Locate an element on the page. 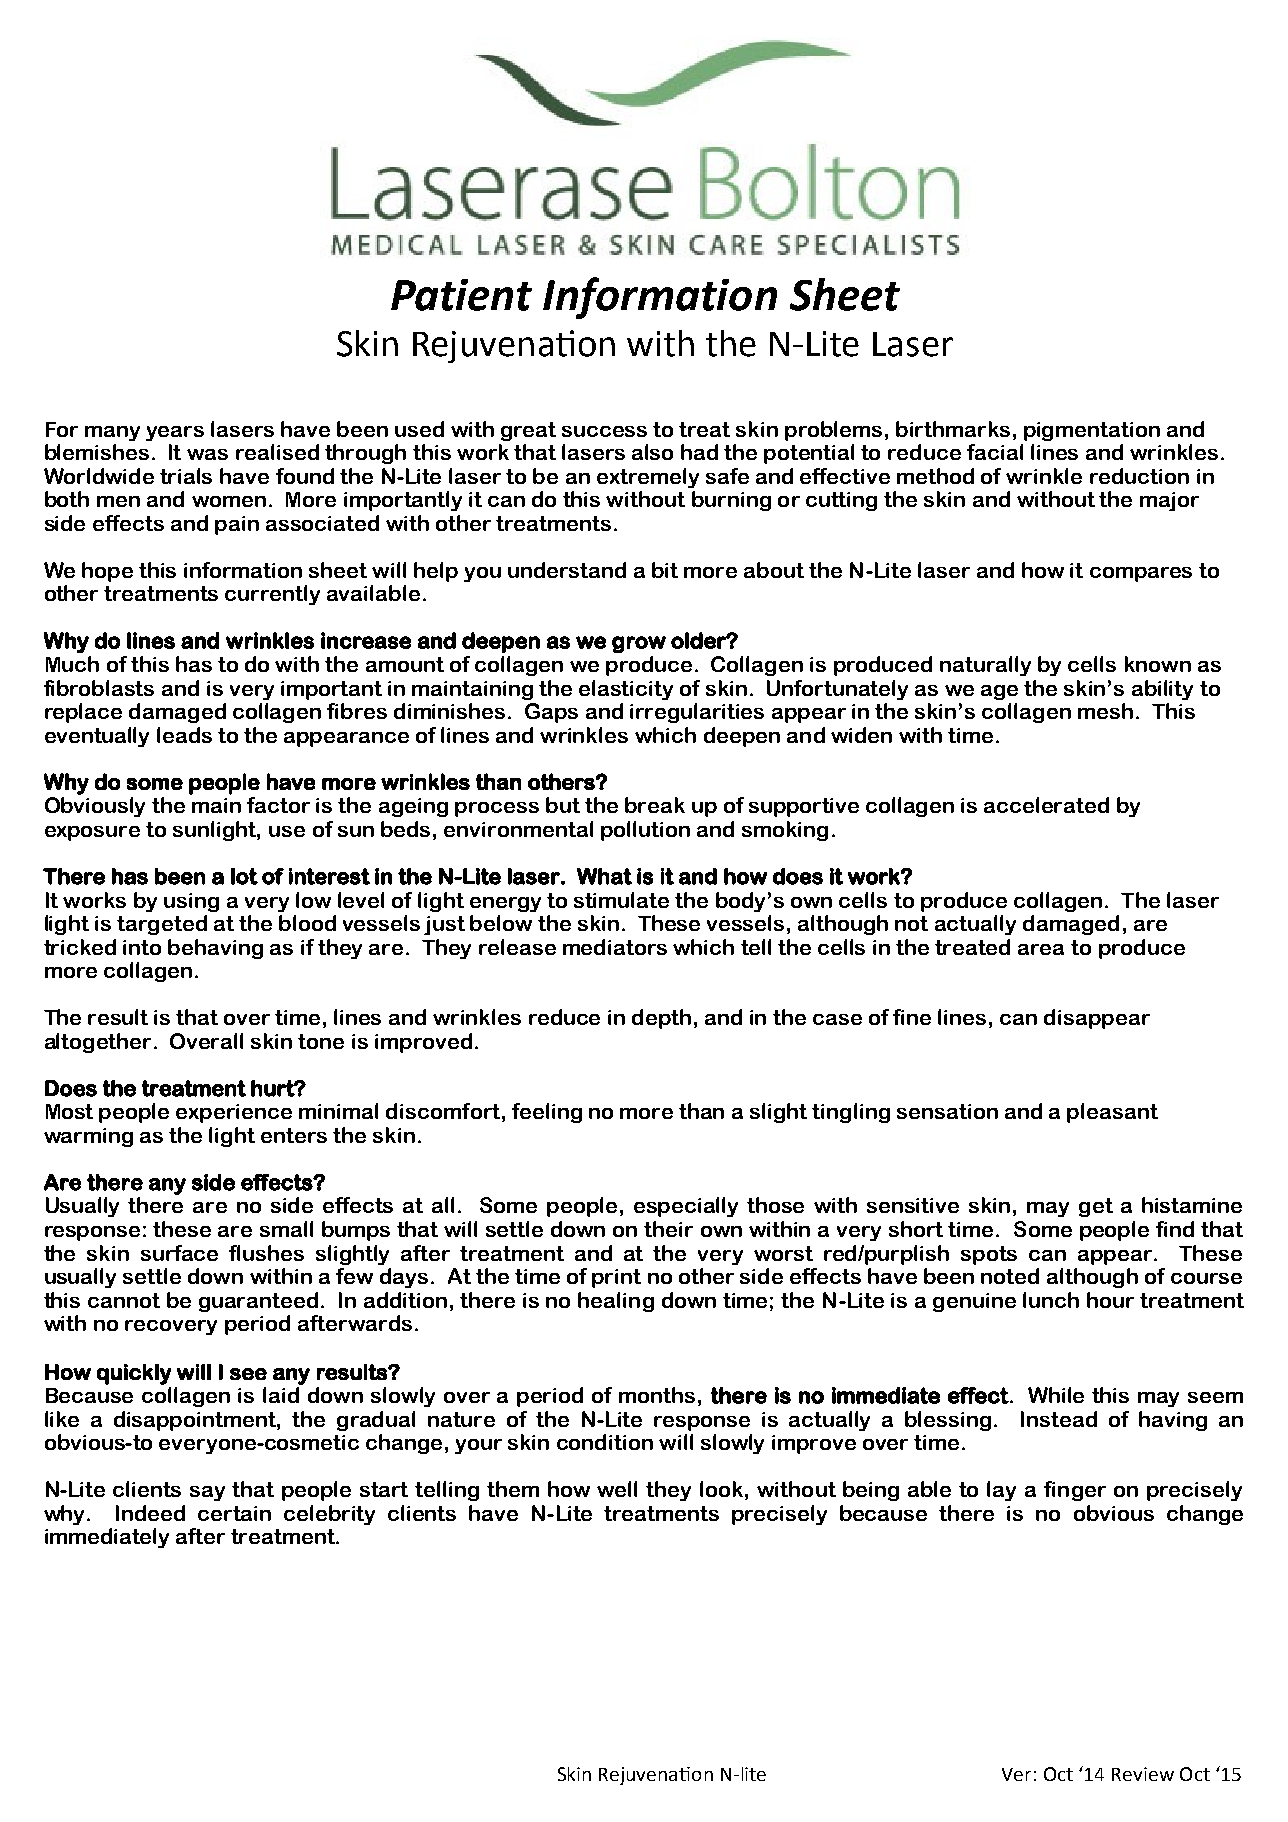 Image resolution: width=1288 pixels, height=1822 pixels. years is located at coordinates (175, 433).
